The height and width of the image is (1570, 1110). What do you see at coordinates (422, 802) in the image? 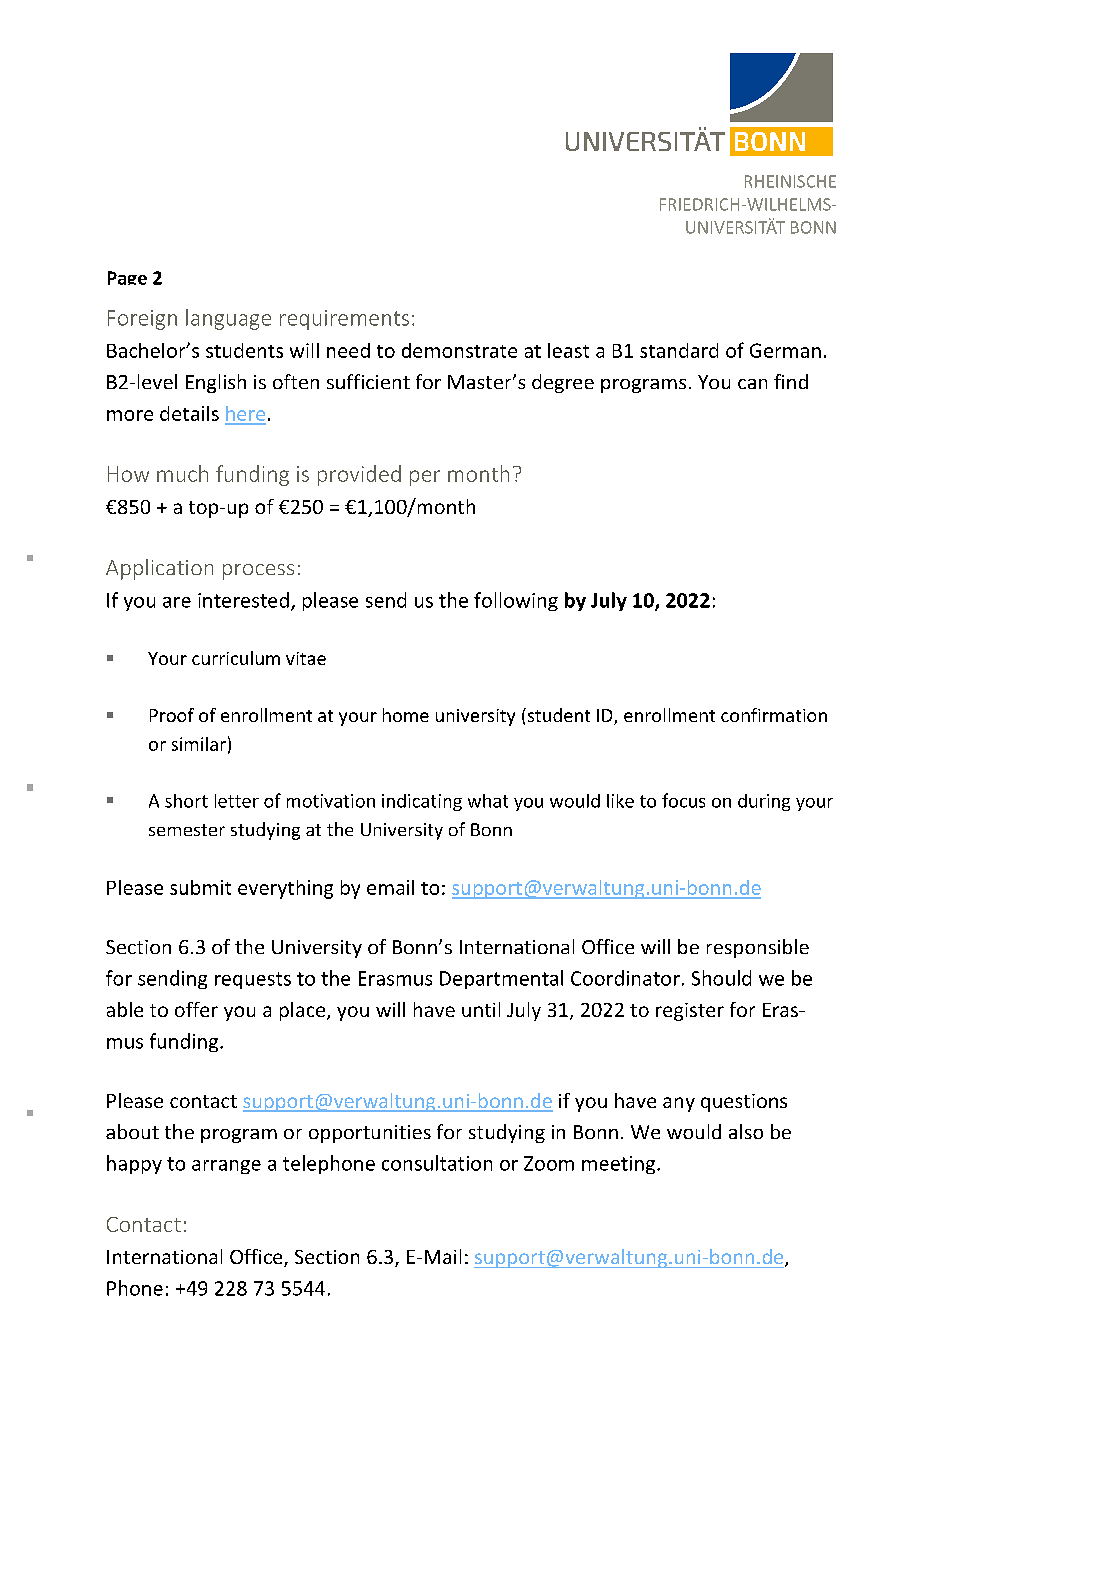
I see `indicating` at bounding box center [422, 802].
